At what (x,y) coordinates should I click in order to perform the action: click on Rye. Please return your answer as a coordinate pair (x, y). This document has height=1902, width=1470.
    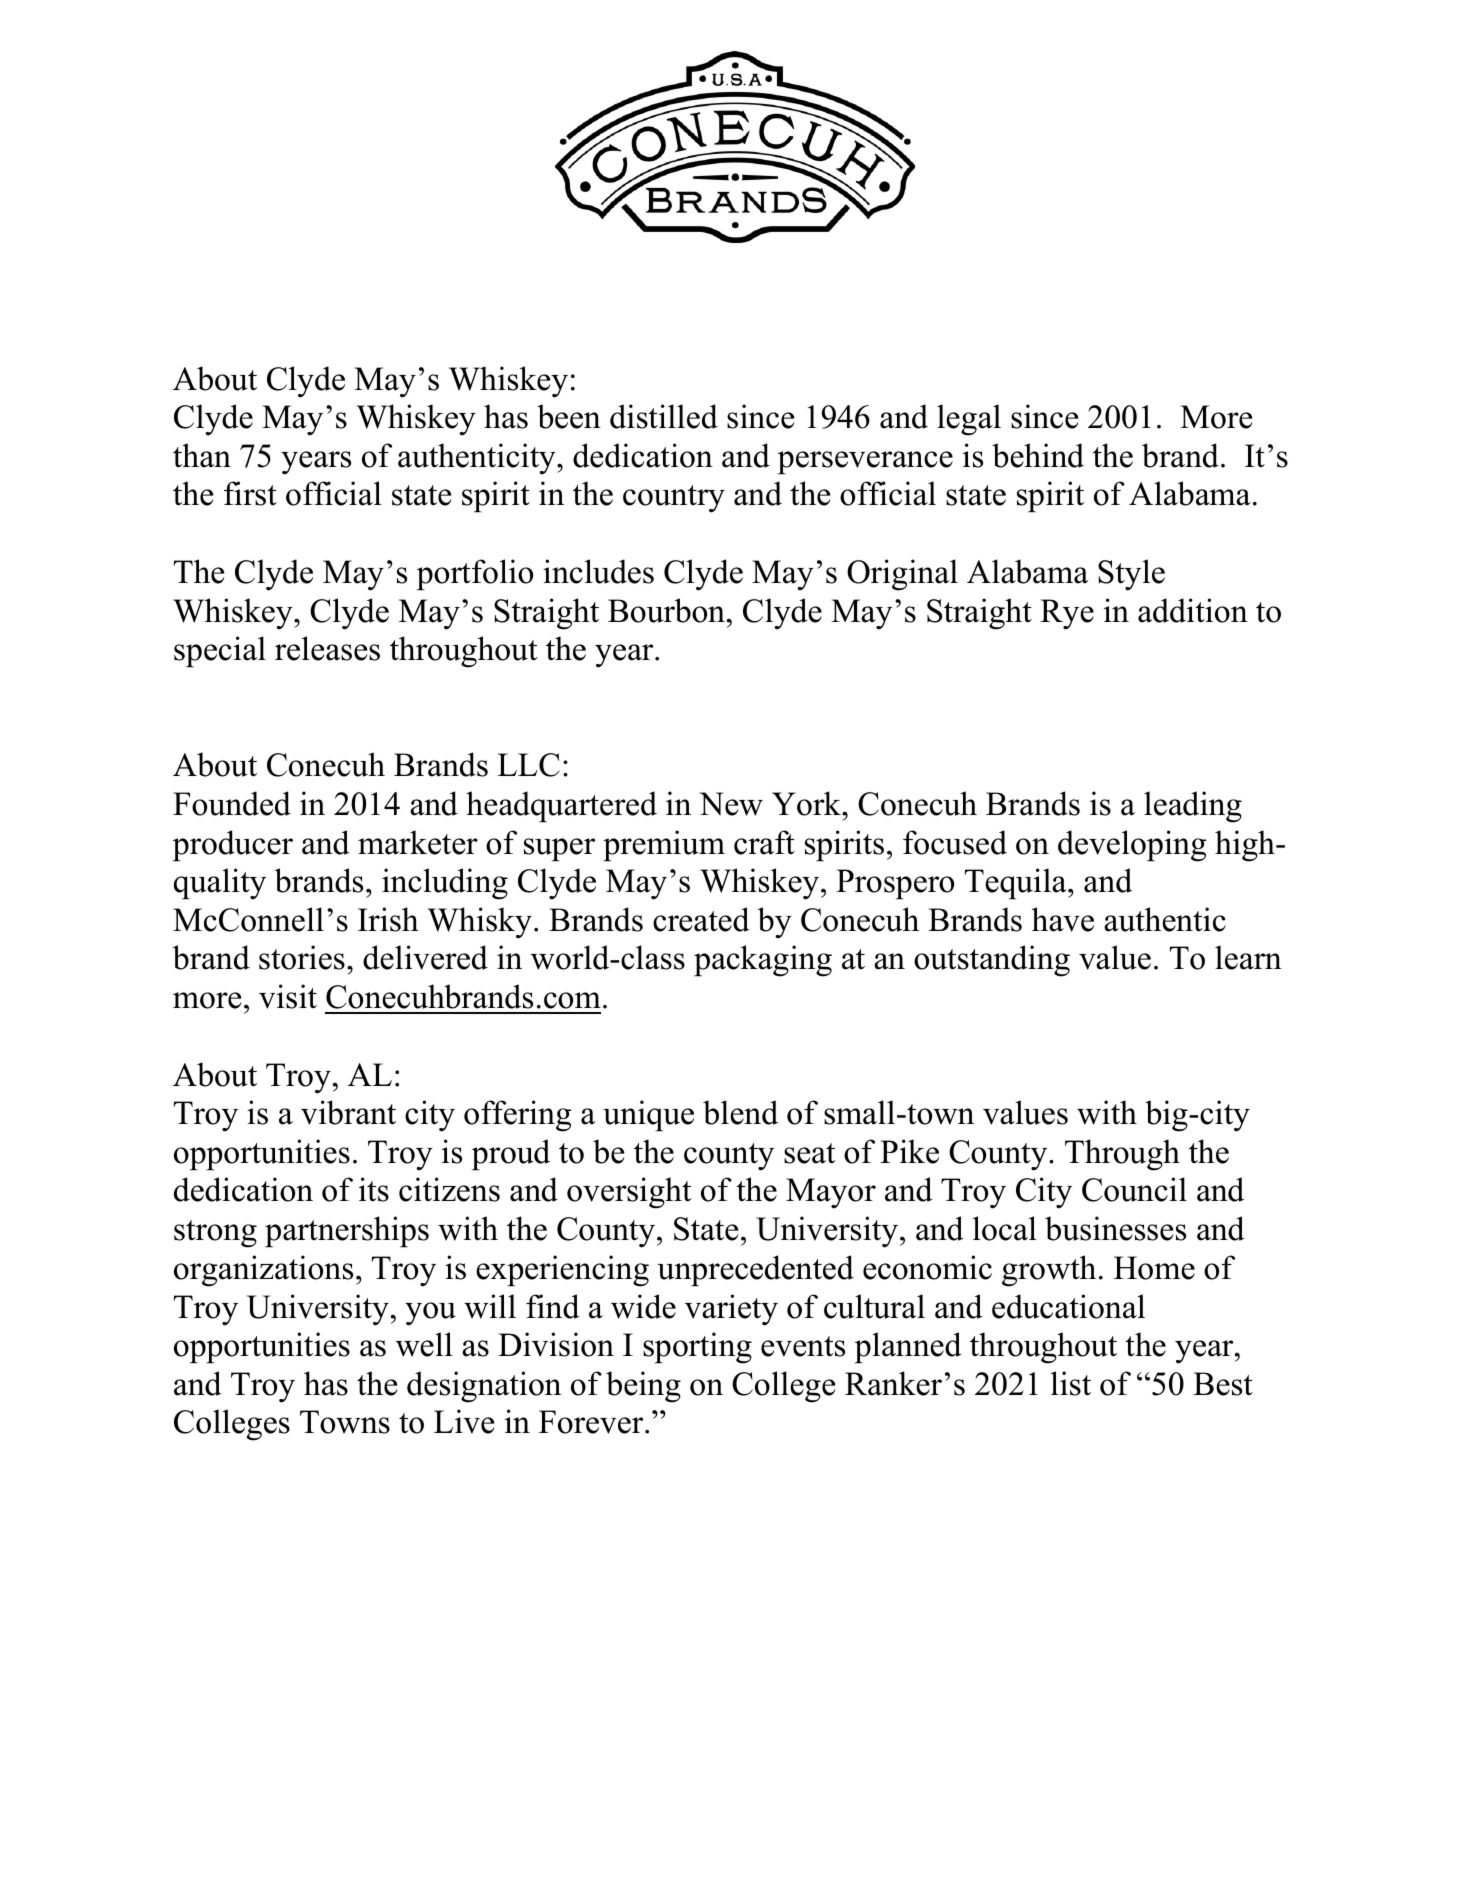
    Looking at the image, I should click on (1067, 614).
